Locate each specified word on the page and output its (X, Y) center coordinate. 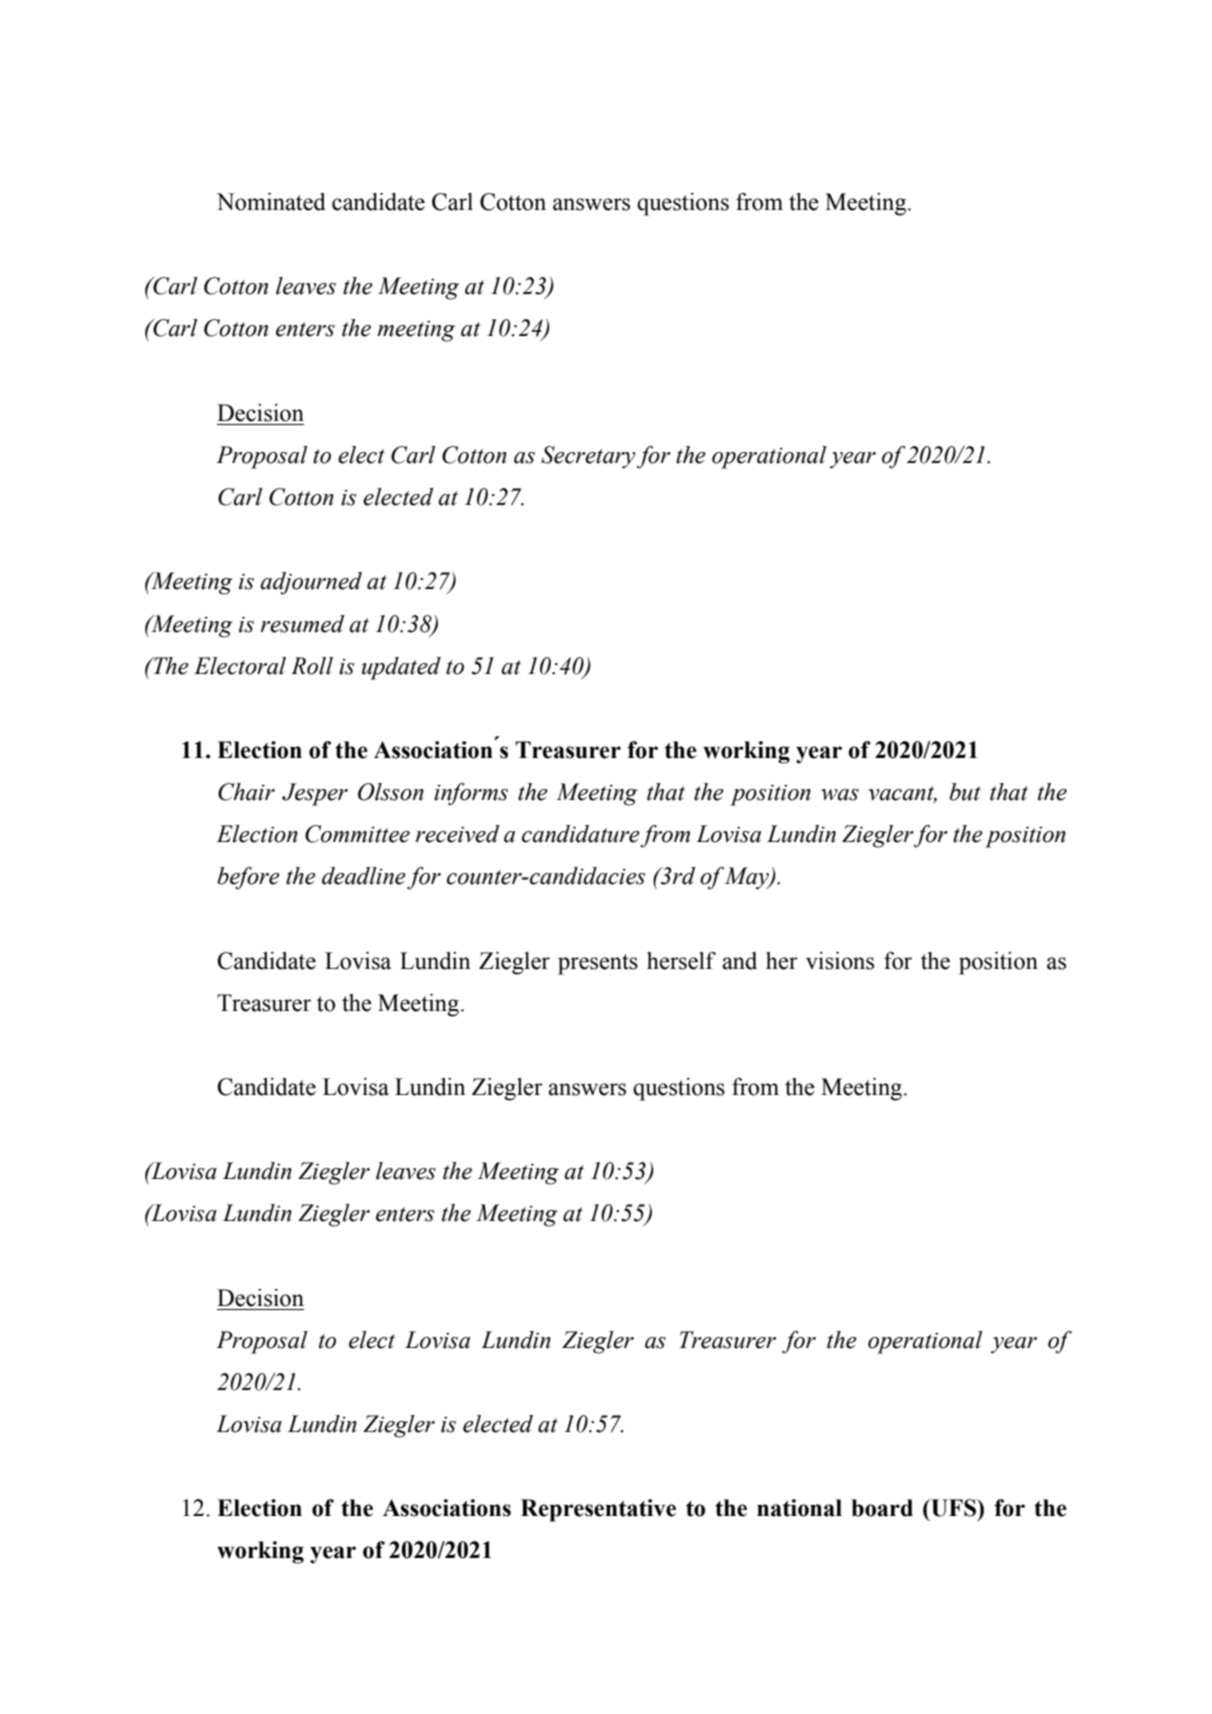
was (840, 795)
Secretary (588, 457)
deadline (364, 876)
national (799, 1508)
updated (401, 668)
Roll (312, 666)
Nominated (271, 202)
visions (840, 961)
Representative (598, 1510)
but (965, 792)
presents (598, 964)
